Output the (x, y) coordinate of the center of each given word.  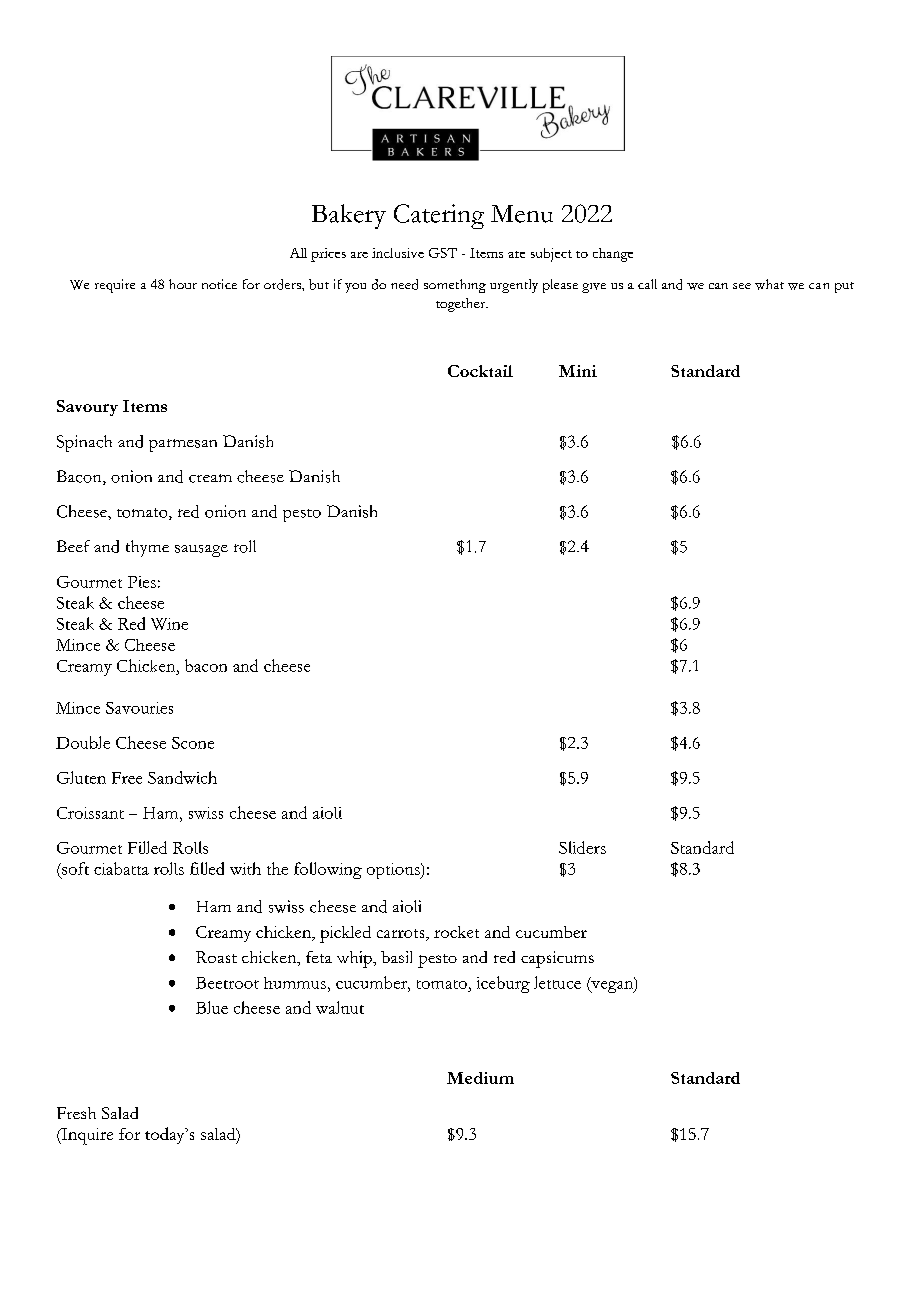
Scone (193, 743)
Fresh (76, 1113)
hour (183, 284)
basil (396, 957)
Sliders (582, 847)
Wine (169, 624)
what (769, 284)
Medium (480, 1078)
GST (443, 253)
